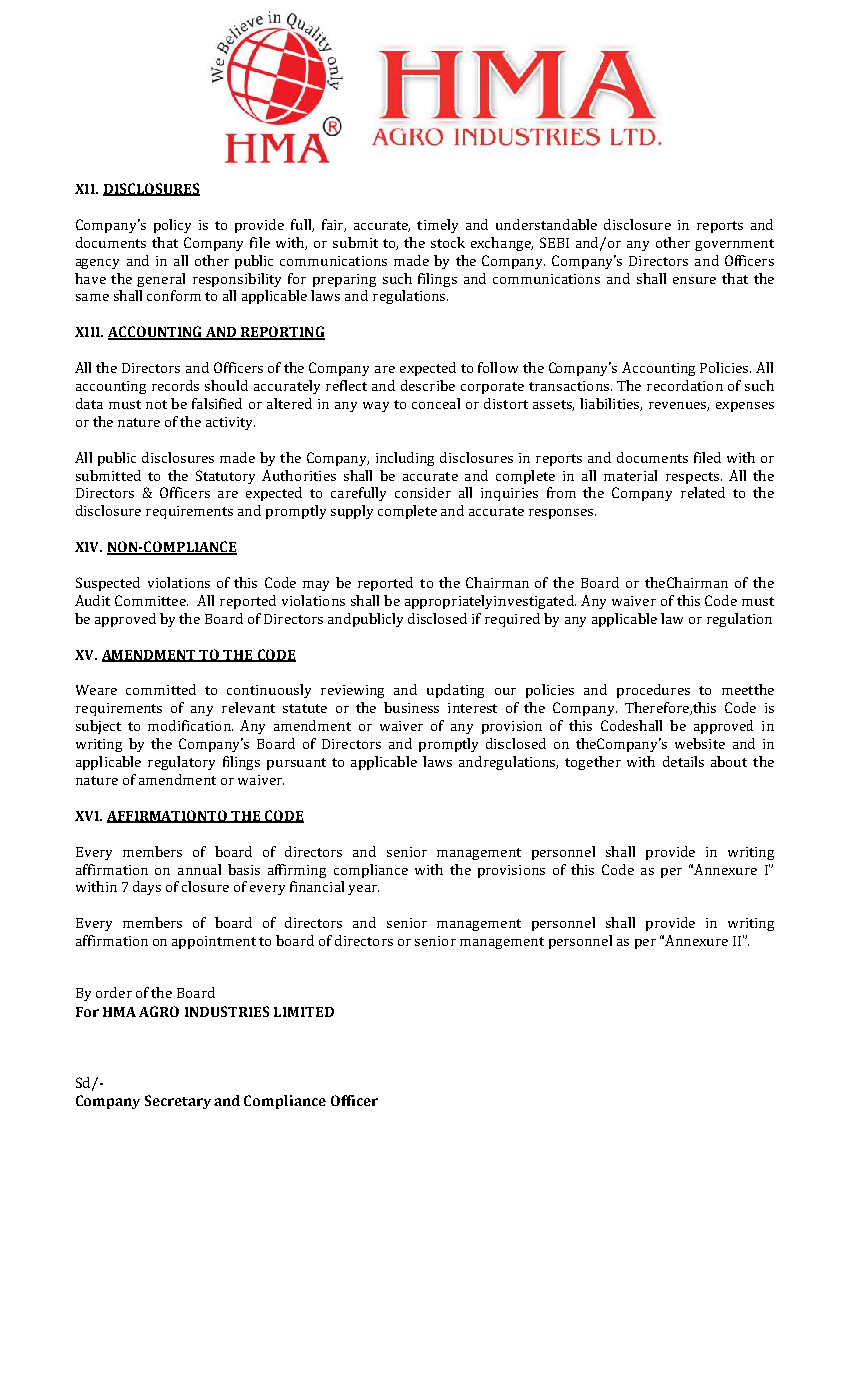 The width and height of the image is (849, 1400). What do you see at coordinates (114, 992) in the image?
I see `order` at bounding box center [114, 992].
